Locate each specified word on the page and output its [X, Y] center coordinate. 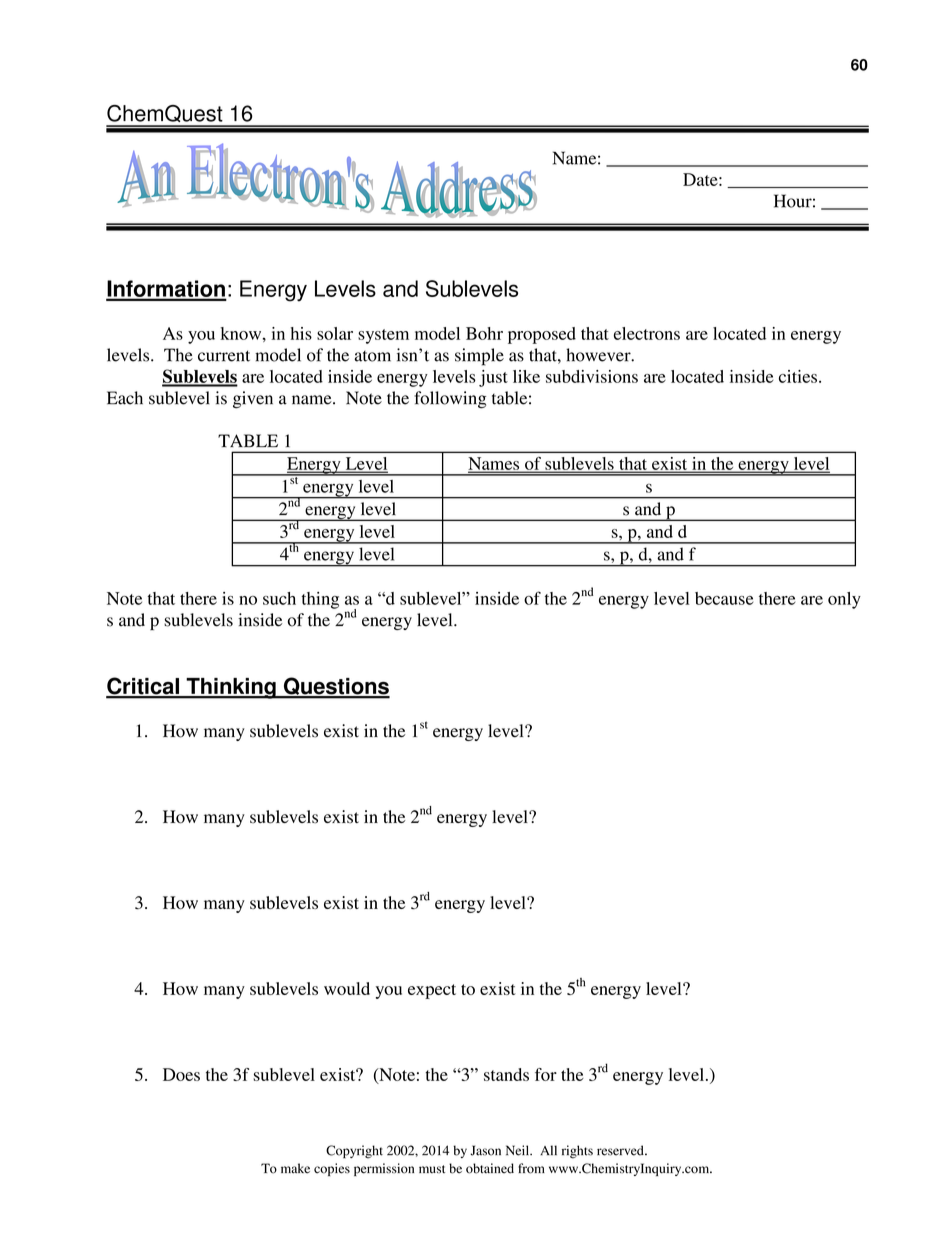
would [347, 988]
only [844, 600]
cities [798, 376]
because [724, 598]
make [295, 1168]
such [279, 598]
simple [479, 357]
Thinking [231, 688]
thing [320, 600]
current [224, 356]
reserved [621, 1150]
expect [432, 991]
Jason [485, 1150]
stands [506, 1074]
